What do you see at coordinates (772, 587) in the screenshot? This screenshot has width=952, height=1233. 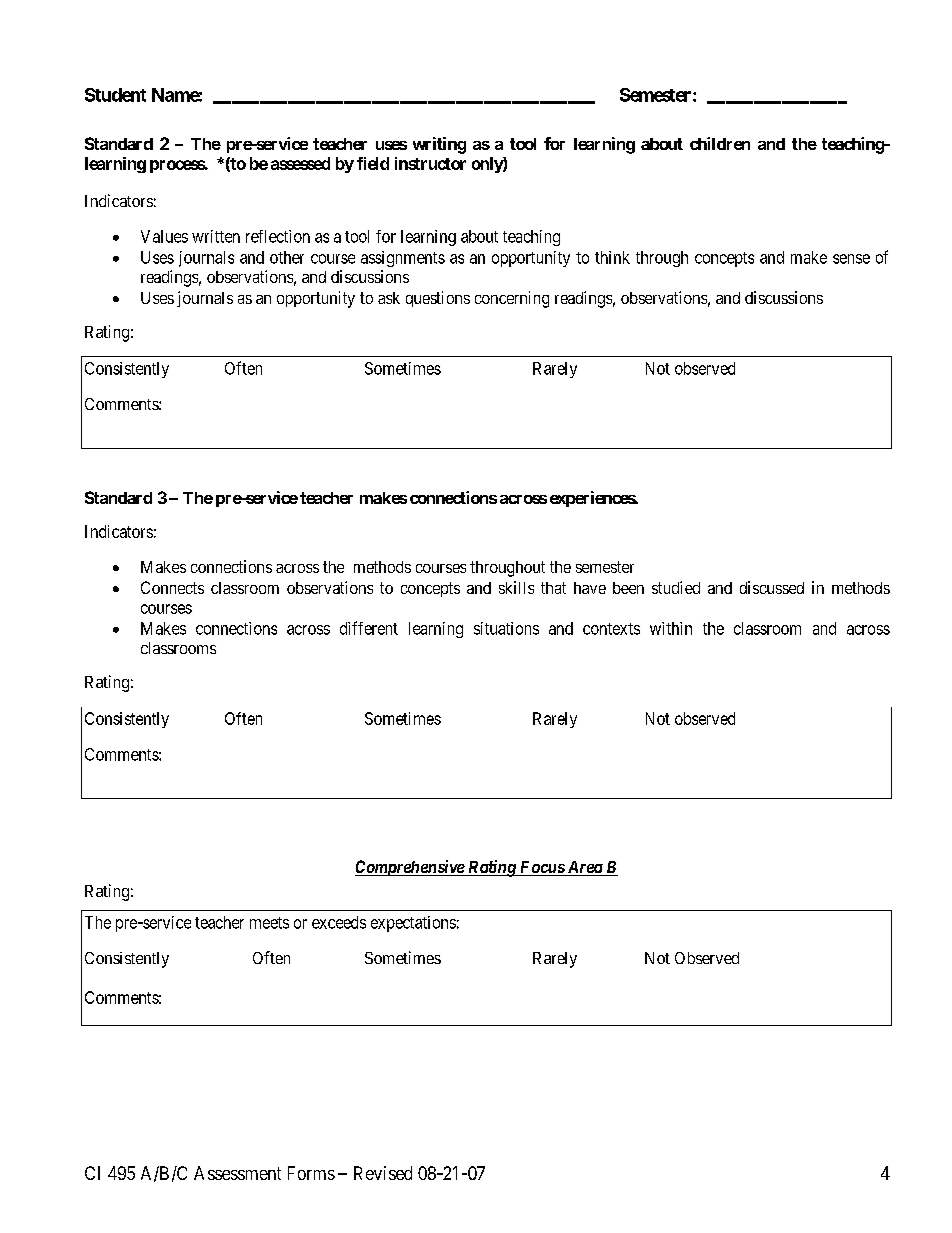 I see `discussed` at bounding box center [772, 587].
